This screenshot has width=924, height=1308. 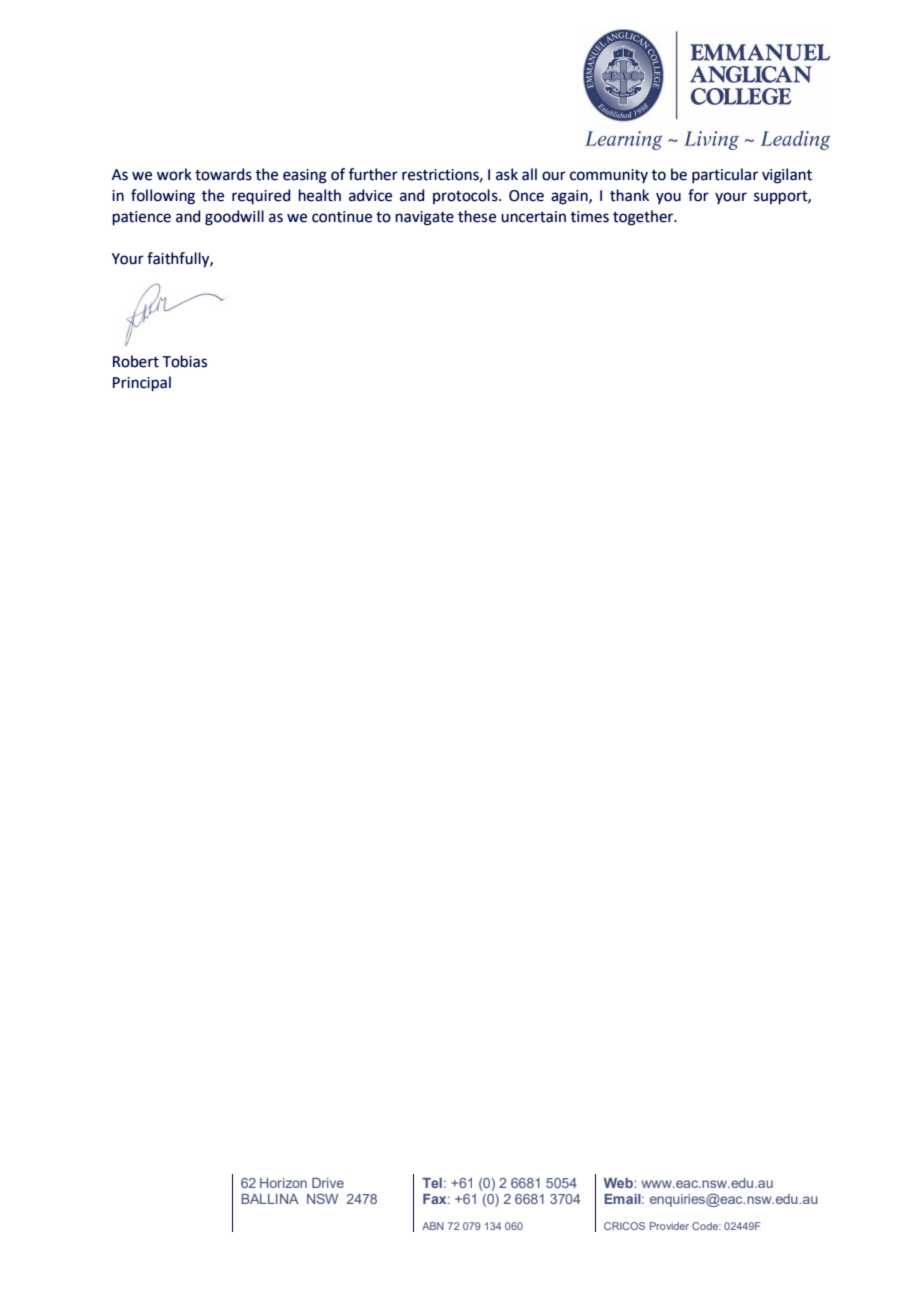 I want to click on Web, so click(x=619, y=1183).
